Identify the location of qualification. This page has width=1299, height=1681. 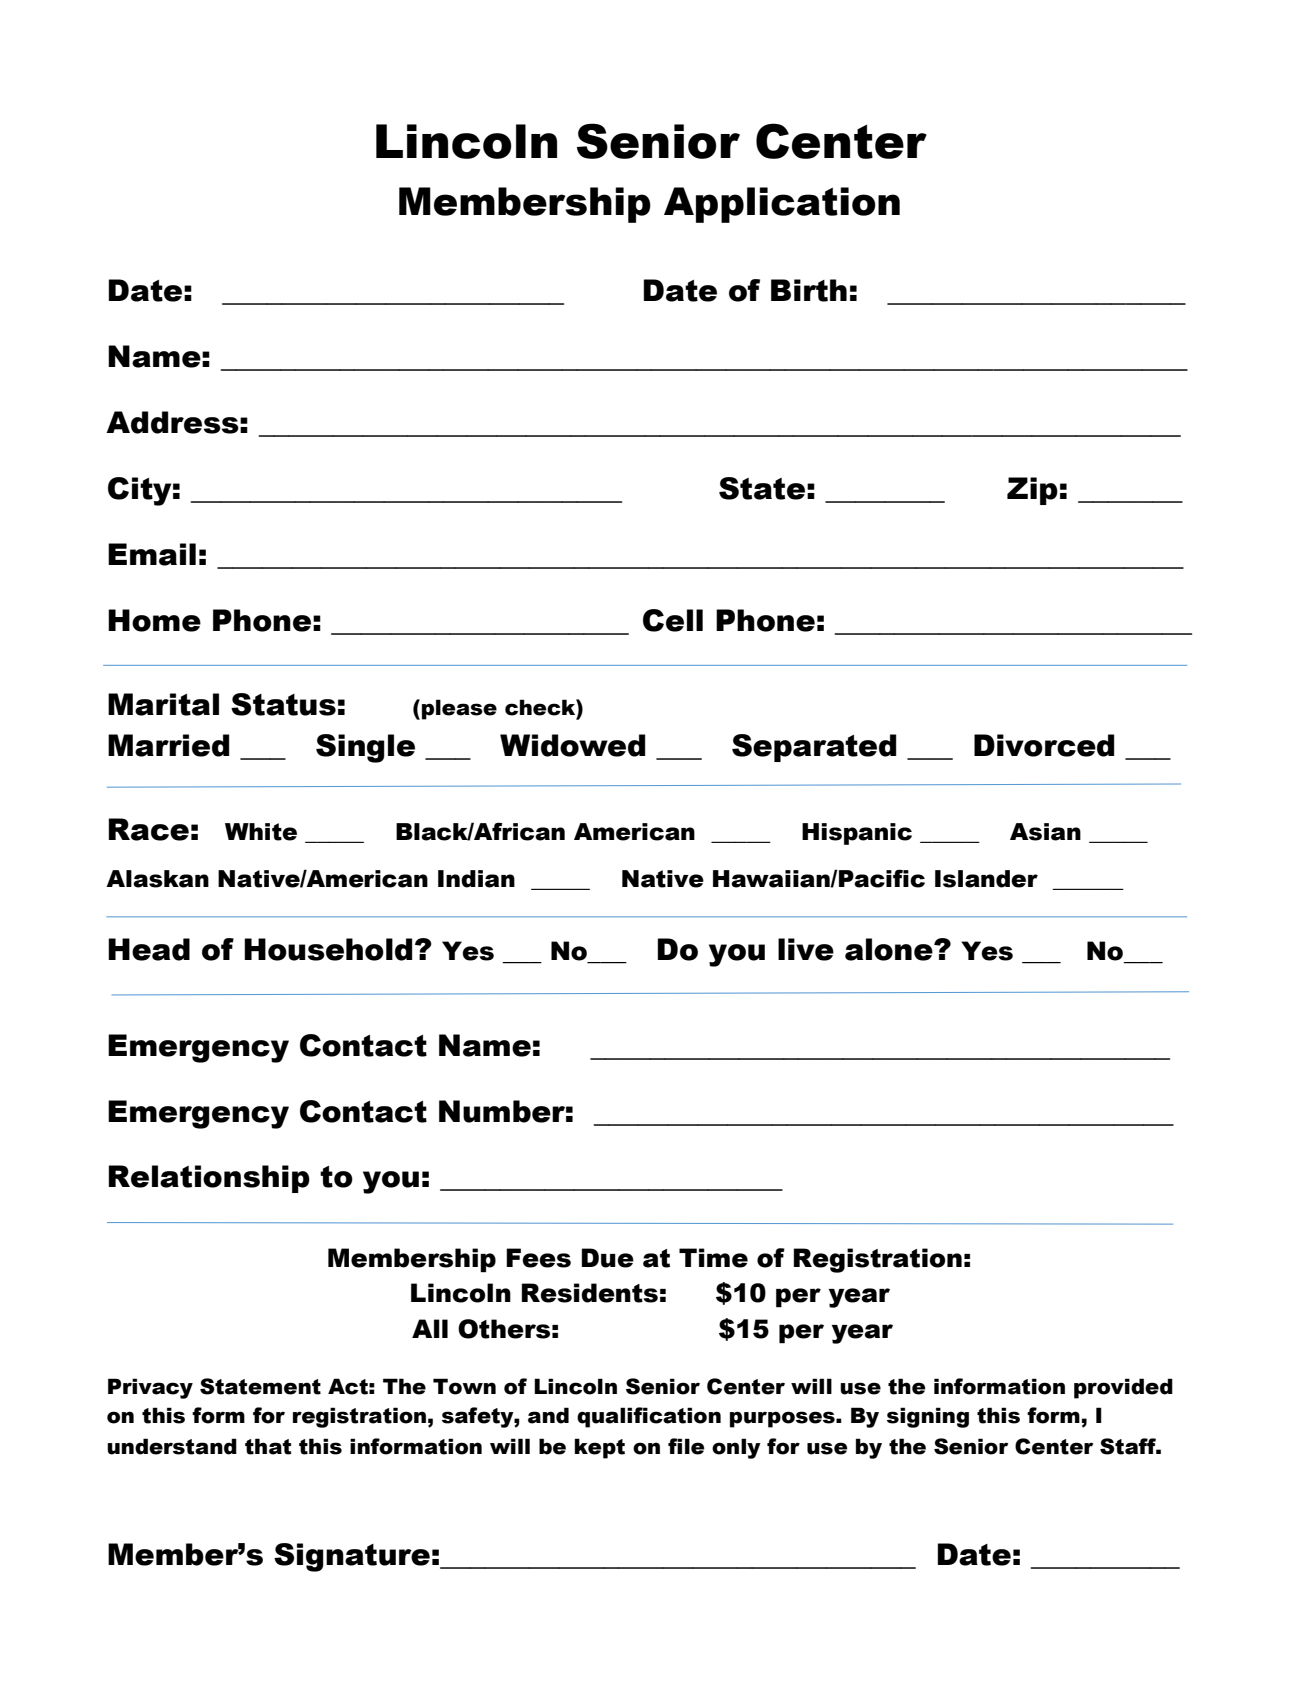
(649, 1417).
